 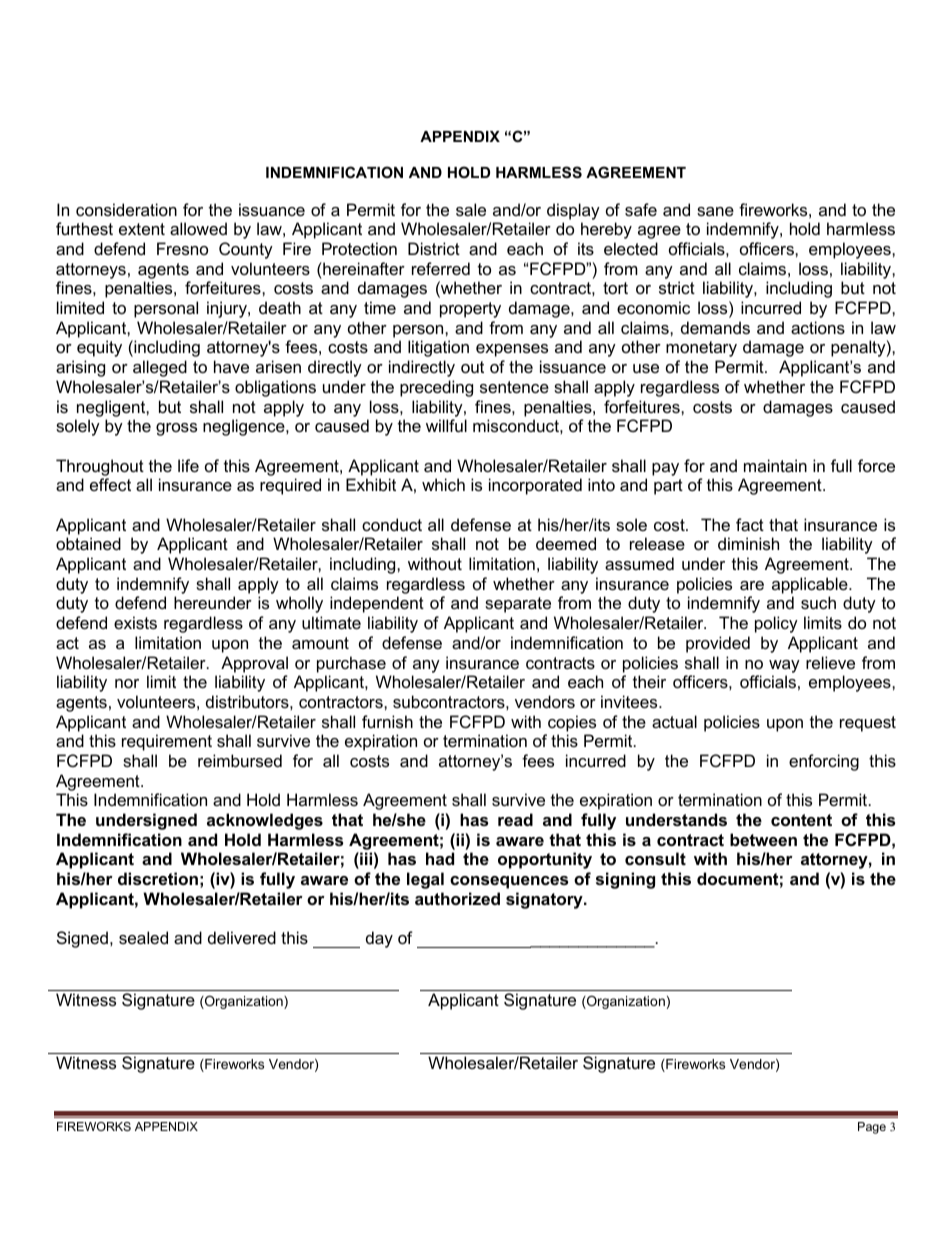 What do you see at coordinates (715, 211) in the document?
I see `sane` at bounding box center [715, 211].
